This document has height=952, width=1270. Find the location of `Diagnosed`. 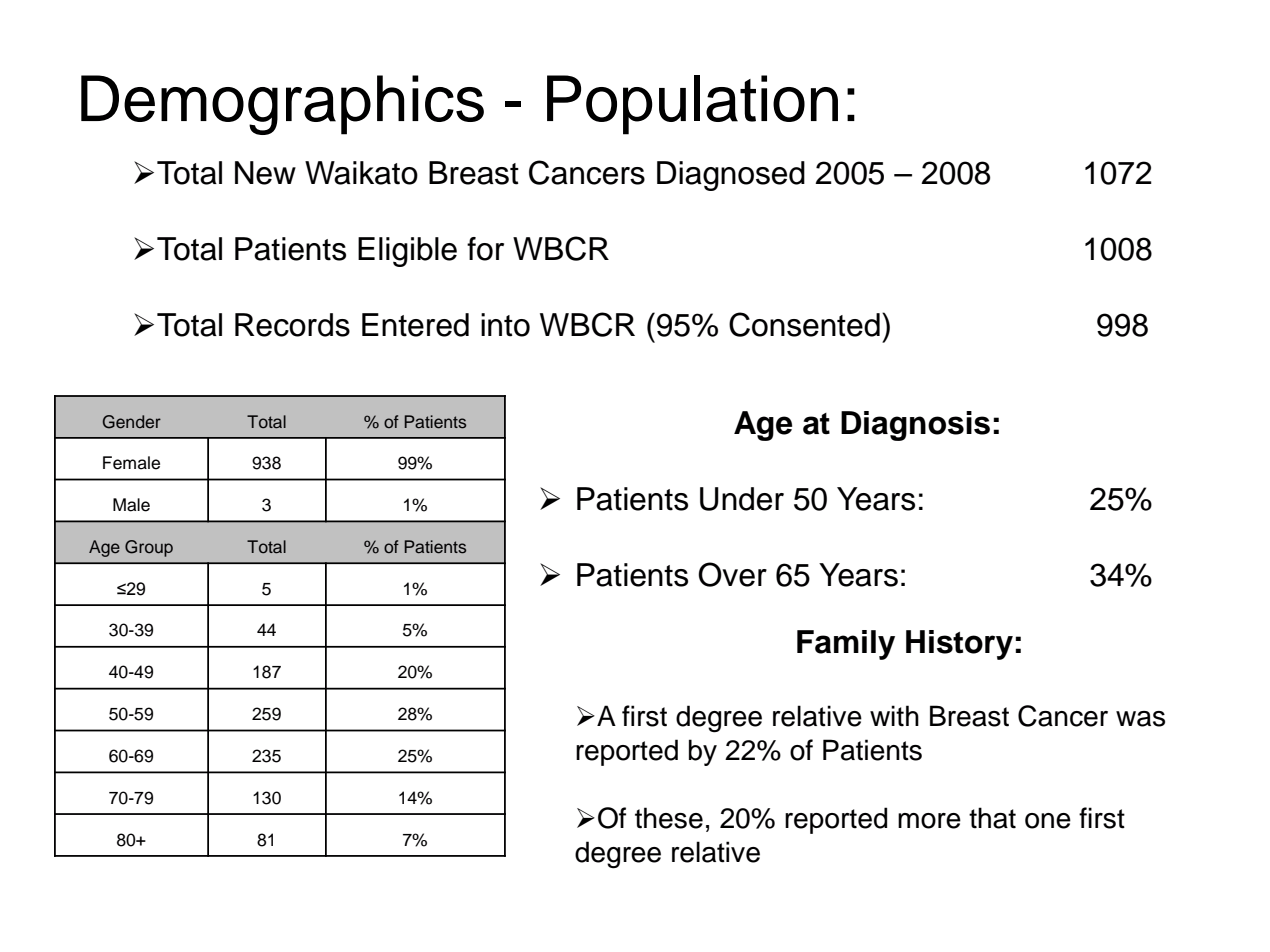

Diagnosed is located at coordinates (731, 176).
